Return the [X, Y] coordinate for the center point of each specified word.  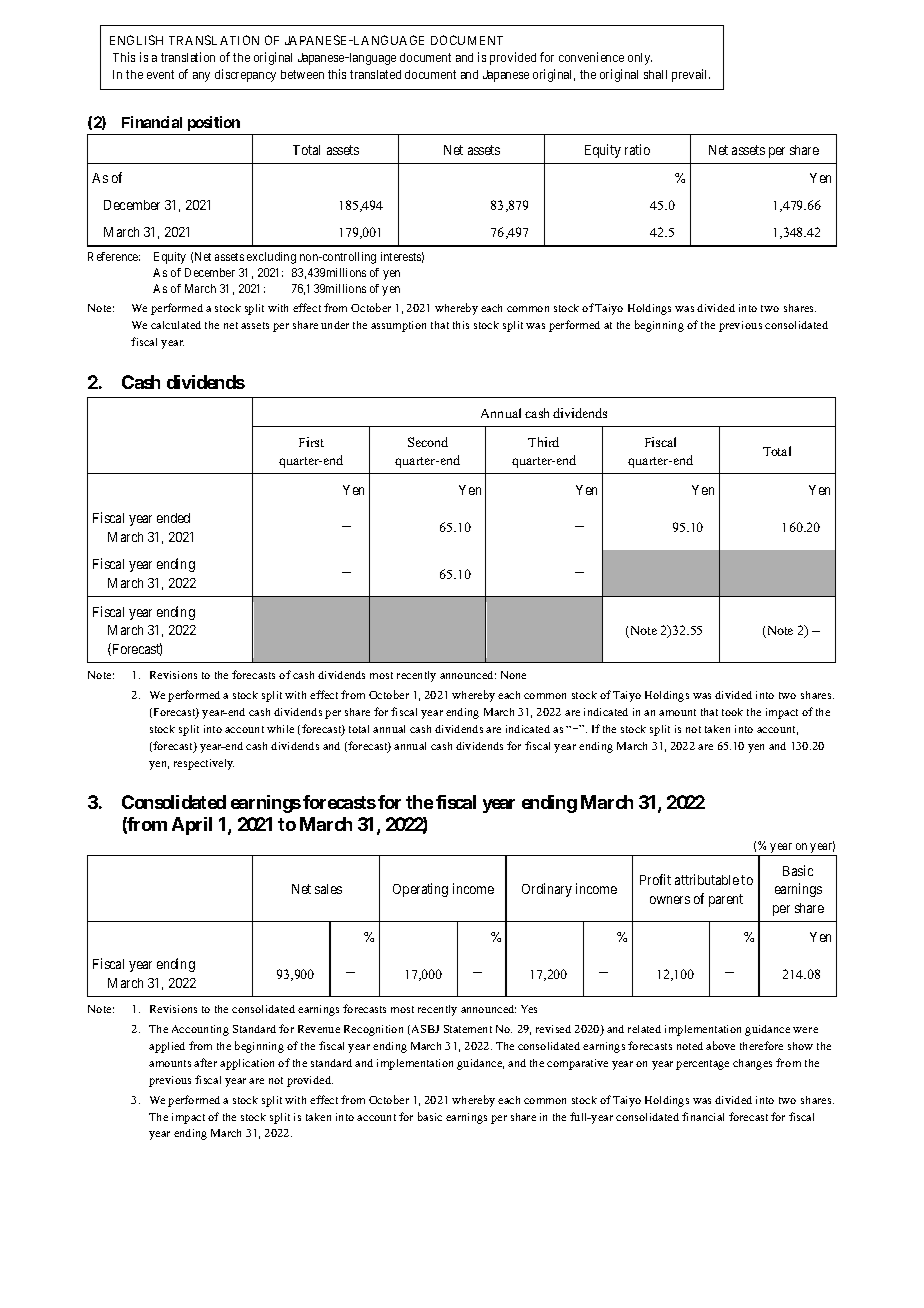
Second [428, 442]
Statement [468, 1029]
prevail [691, 75]
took [732, 712]
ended [173, 518]
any [201, 77]
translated [375, 74]
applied [167, 1047]
